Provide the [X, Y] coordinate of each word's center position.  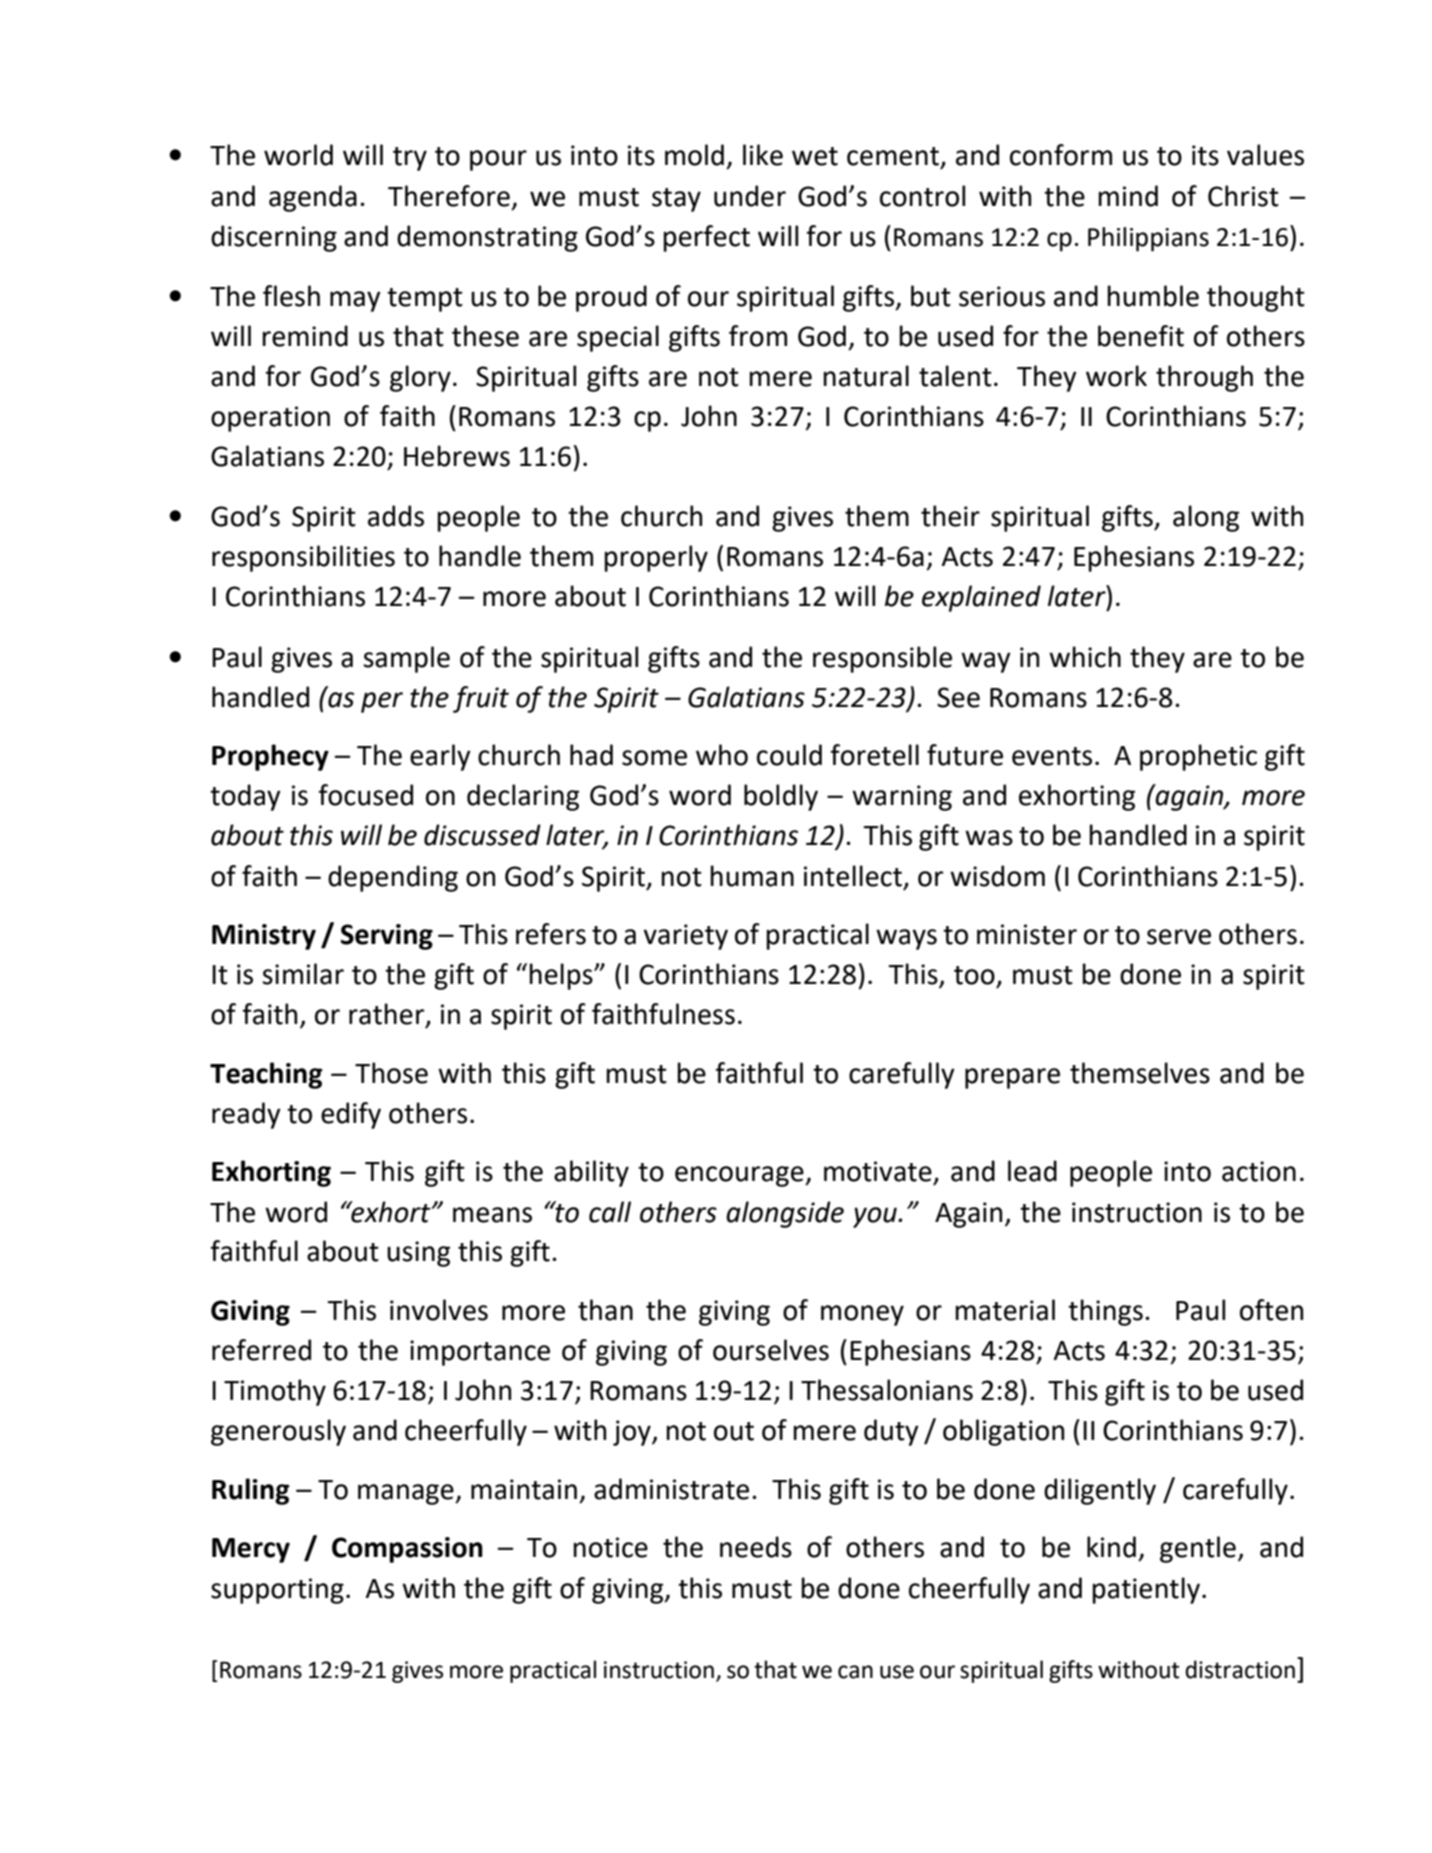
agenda [313, 198]
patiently [1146, 1590]
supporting [277, 1591]
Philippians [1148, 239]
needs [756, 1547]
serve [1179, 937]
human [752, 876]
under [750, 196]
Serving [387, 937]
